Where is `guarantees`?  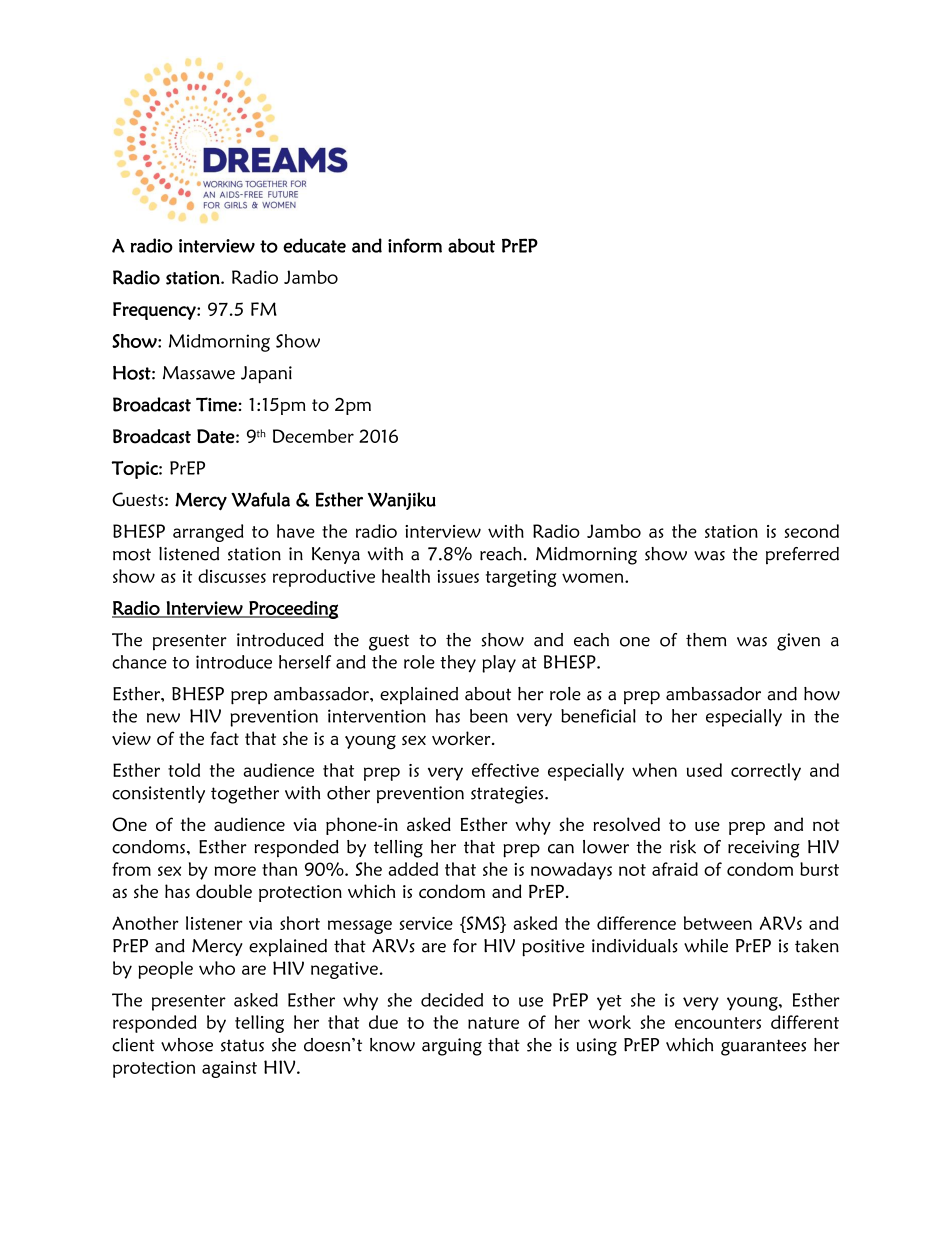 guarantees is located at coordinates (763, 1047).
